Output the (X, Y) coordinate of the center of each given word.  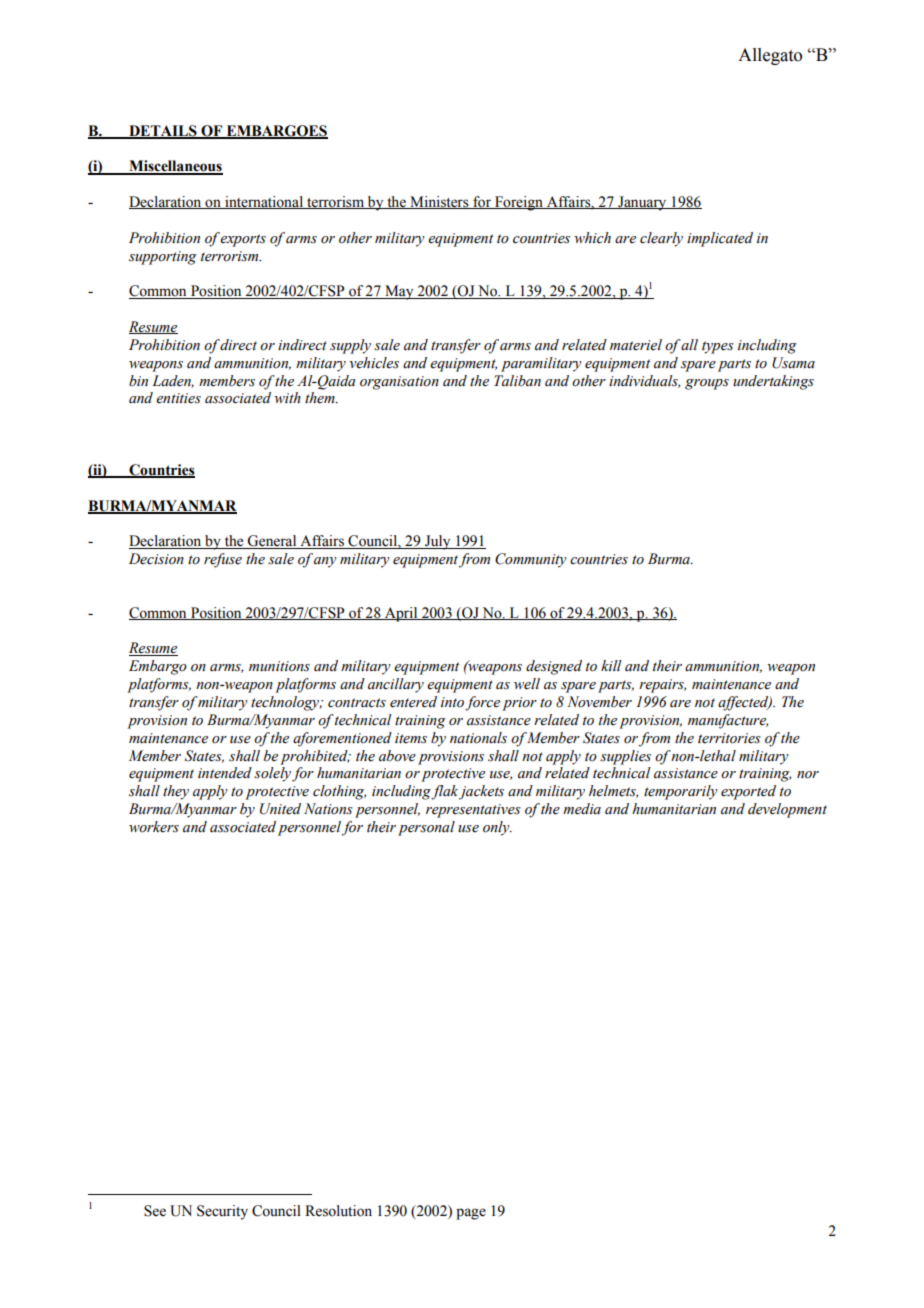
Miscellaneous (175, 167)
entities (178, 398)
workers (154, 827)
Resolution (338, 1211)
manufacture (728, 721)
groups (707, 384)
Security (222, 1212)
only (497, 828)
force (482, 703)
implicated (720, 239)
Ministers (439, 202)
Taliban (517, 381)
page (471, 1214)
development (787, 810)
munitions (279, 666)
